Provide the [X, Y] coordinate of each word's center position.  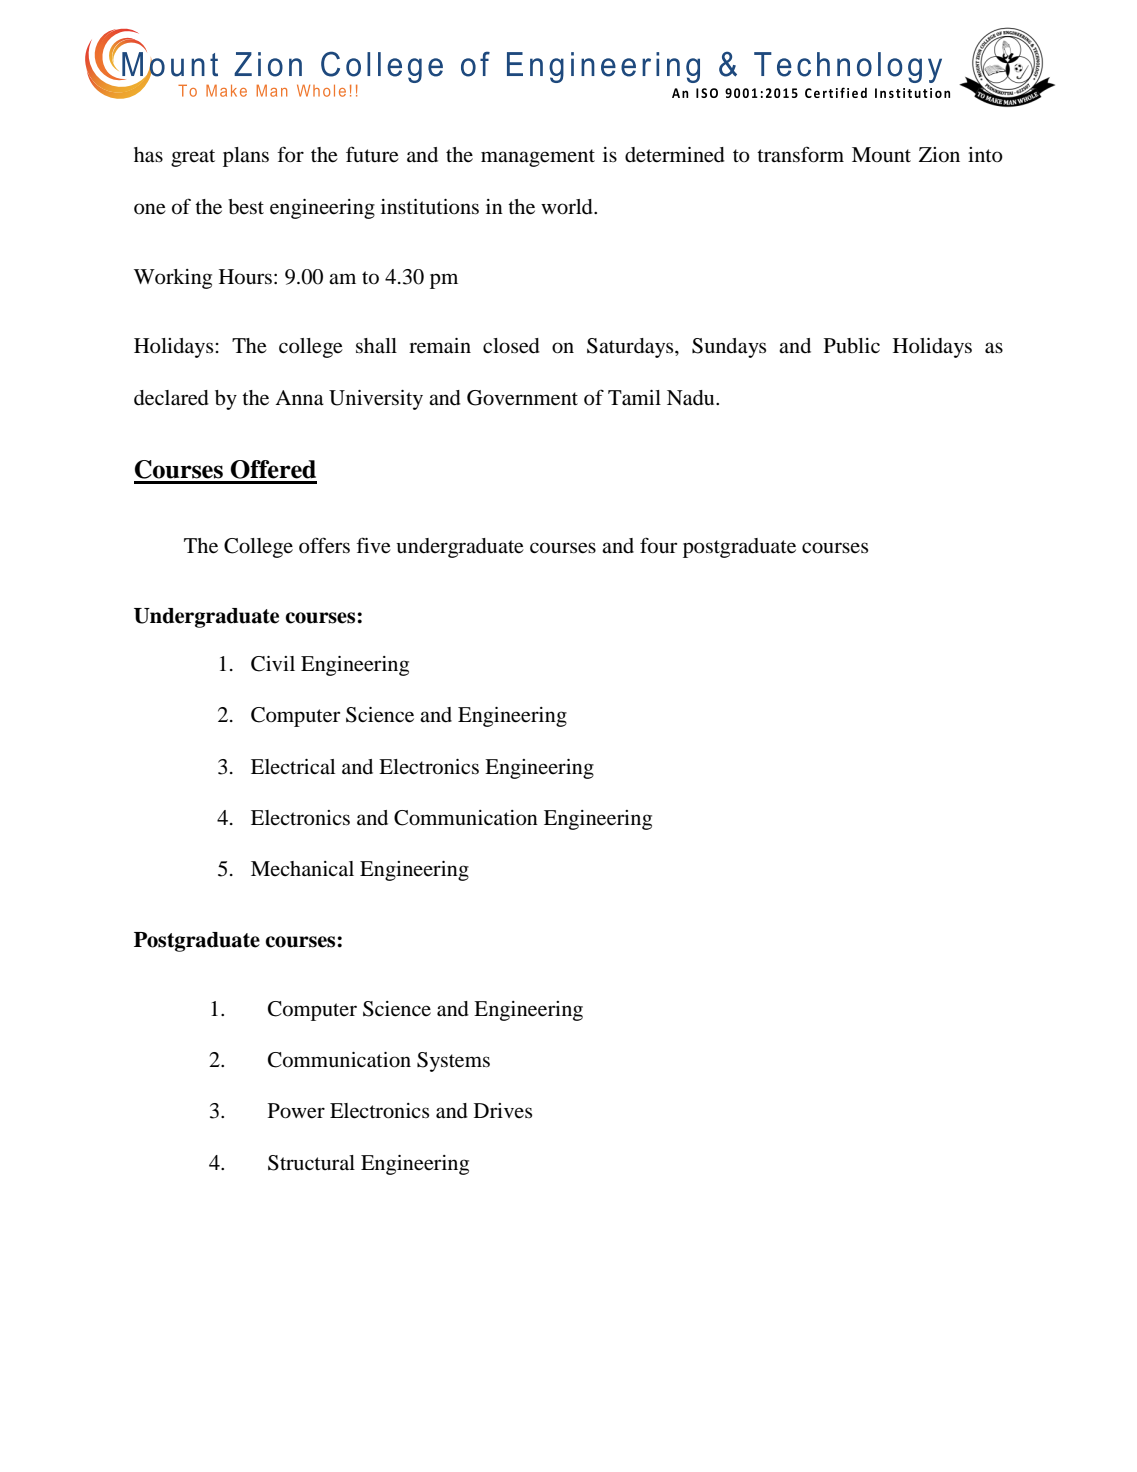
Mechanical [302, 868]
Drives [503, 1110]
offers [324, 545]
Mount [881, 155]
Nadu [692, 398]
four [658, 545]
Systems [453, 1062]
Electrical [293, 766]
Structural [311, 1163]
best [246, 207]
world [568, 207]
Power [296, 1111]
